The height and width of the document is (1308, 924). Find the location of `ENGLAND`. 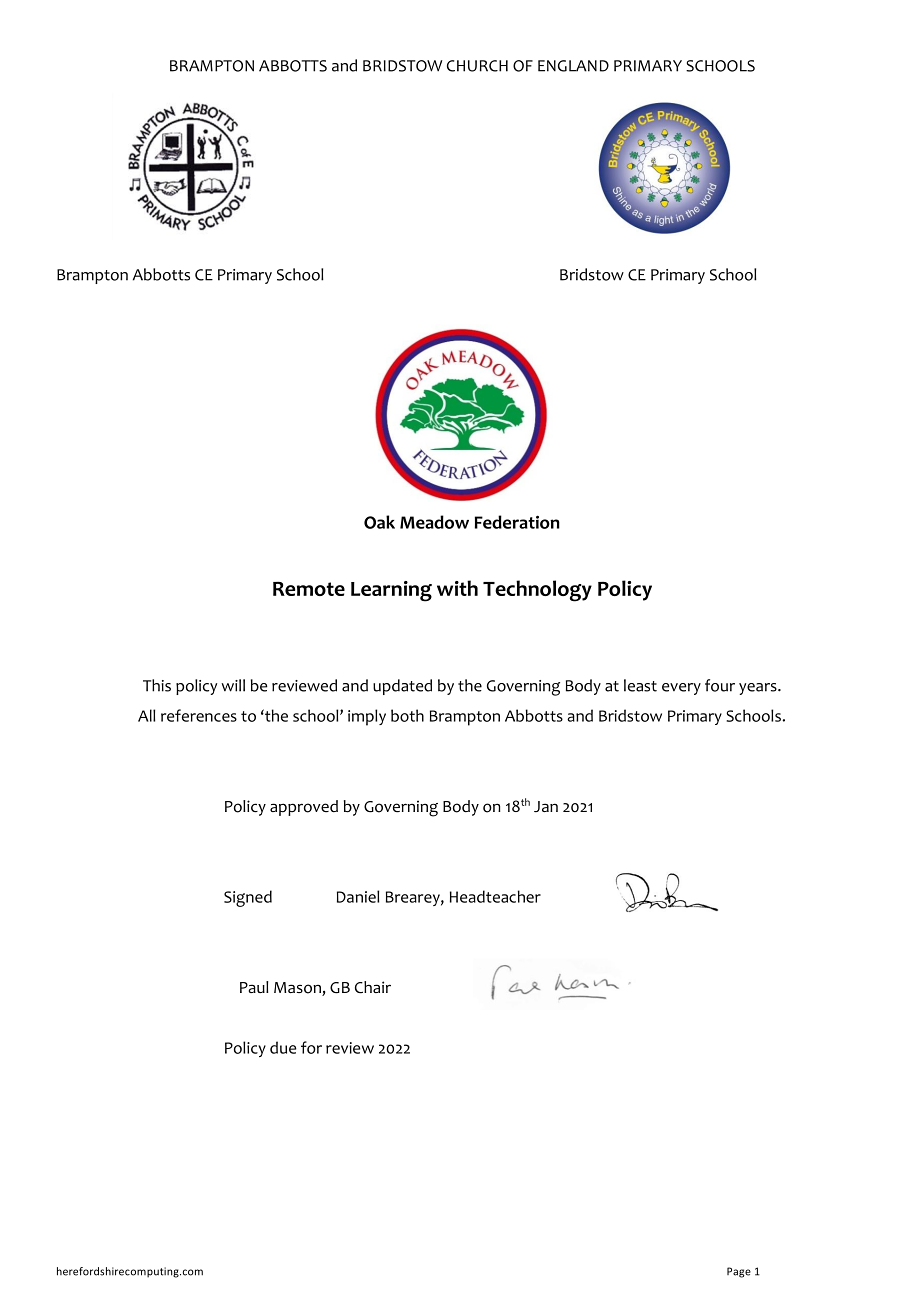

ENGLAND is located at coordinates (573, 66).
